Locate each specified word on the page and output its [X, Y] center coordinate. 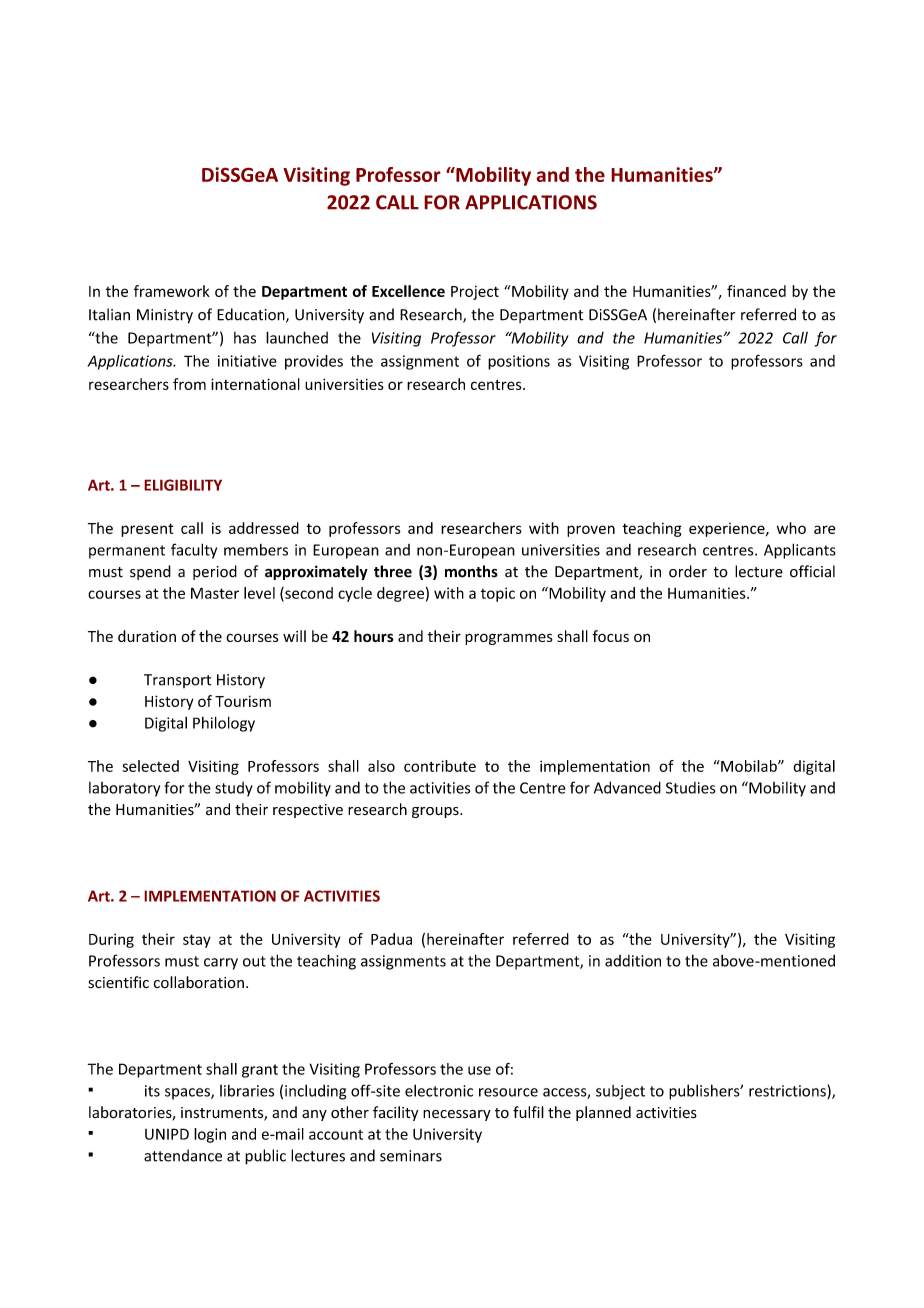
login [210, 1135]
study [234, 789]
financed [756, 291]
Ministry [165, 316]
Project [475, 293]
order [688, 571]
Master [215, 593]
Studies [691, 788]
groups [436, 812]
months [471, 571]
